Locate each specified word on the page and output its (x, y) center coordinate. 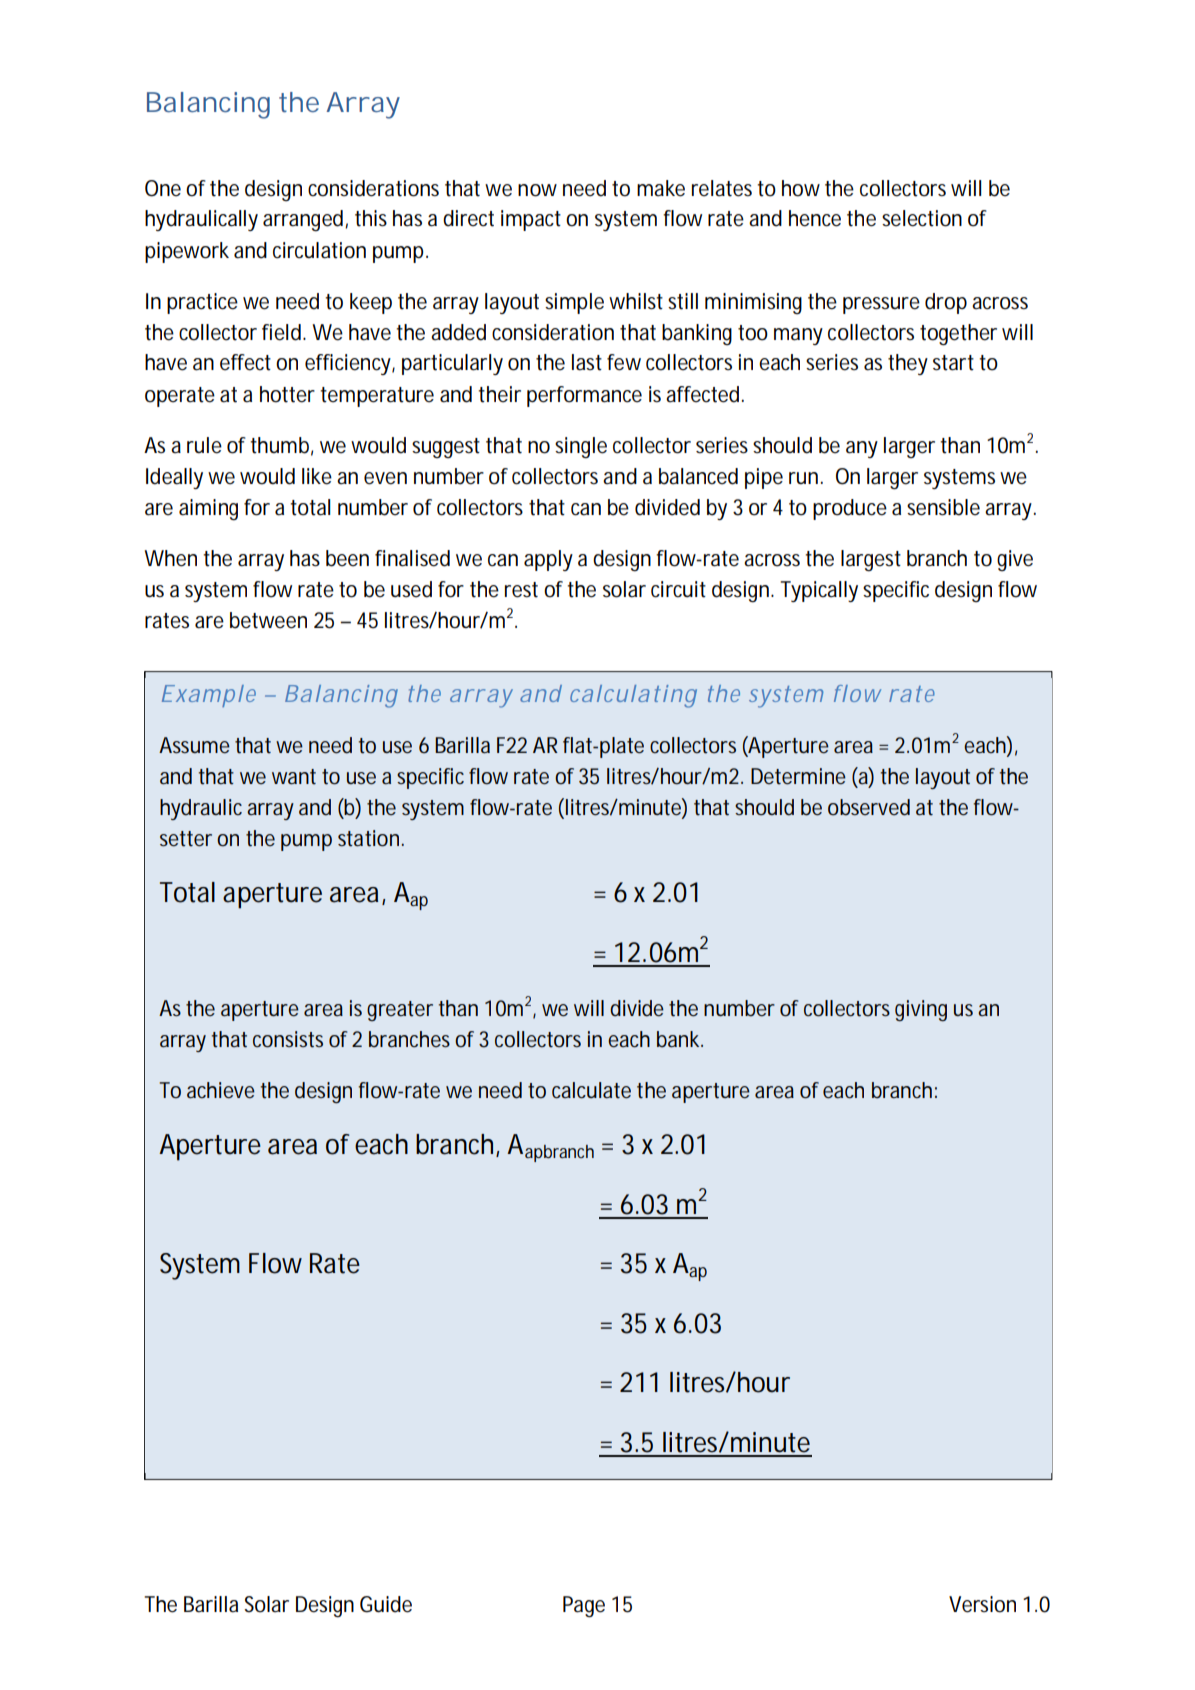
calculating (633, 696)
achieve (221, 1090)
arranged (304, 220)
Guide (386, 1604)
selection (922, 218)
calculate (591, 1090)
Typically (819, 591)
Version (982, 1604)
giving (921, 1010)
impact (531, 220)
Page (584, 1606)
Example (209, 696)
